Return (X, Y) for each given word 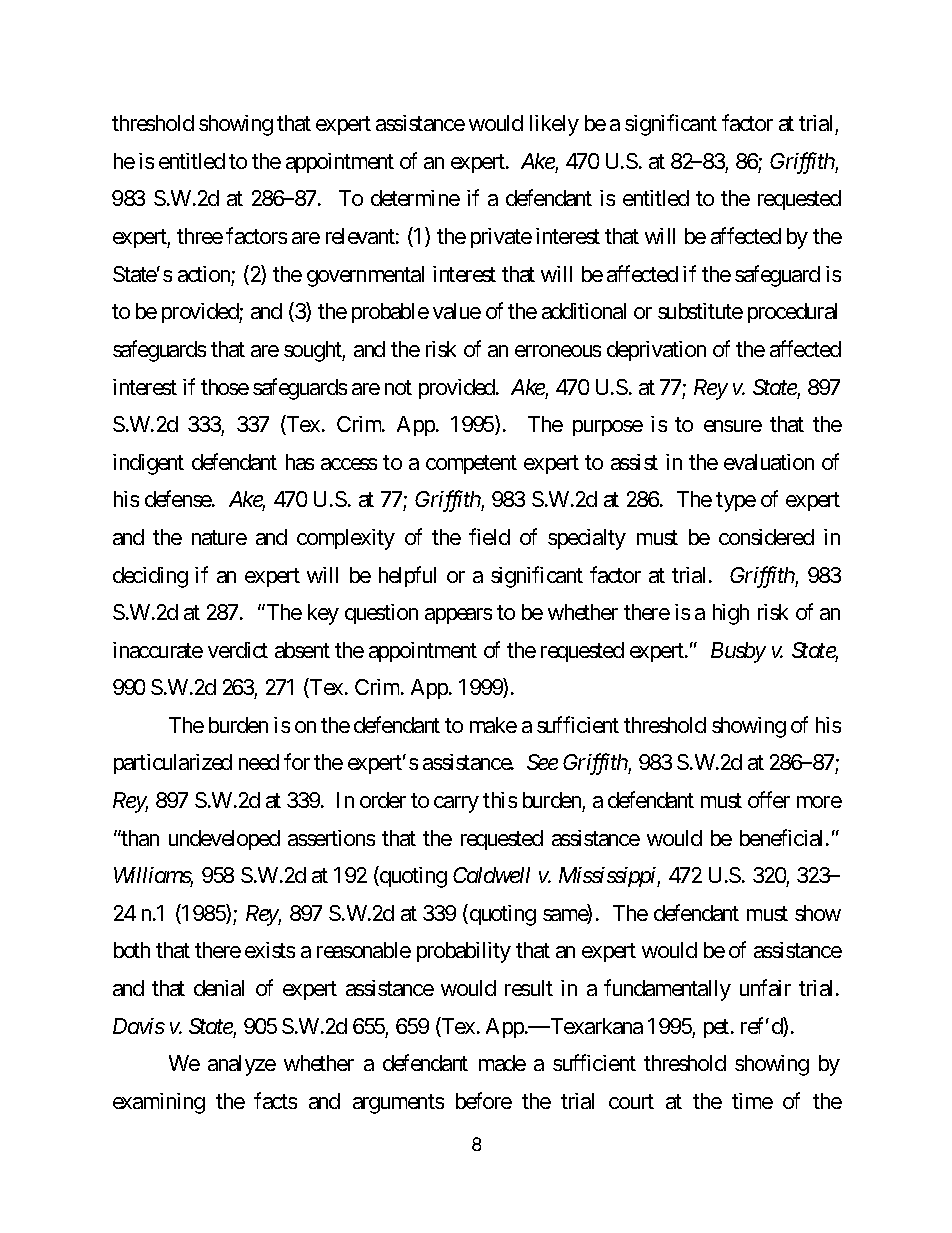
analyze (242, 1065)
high (731, 614)
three (200, 236)
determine (415, 198)
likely (554, 125)
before (484, 1100)
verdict (238, 650)
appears (458, 616)
